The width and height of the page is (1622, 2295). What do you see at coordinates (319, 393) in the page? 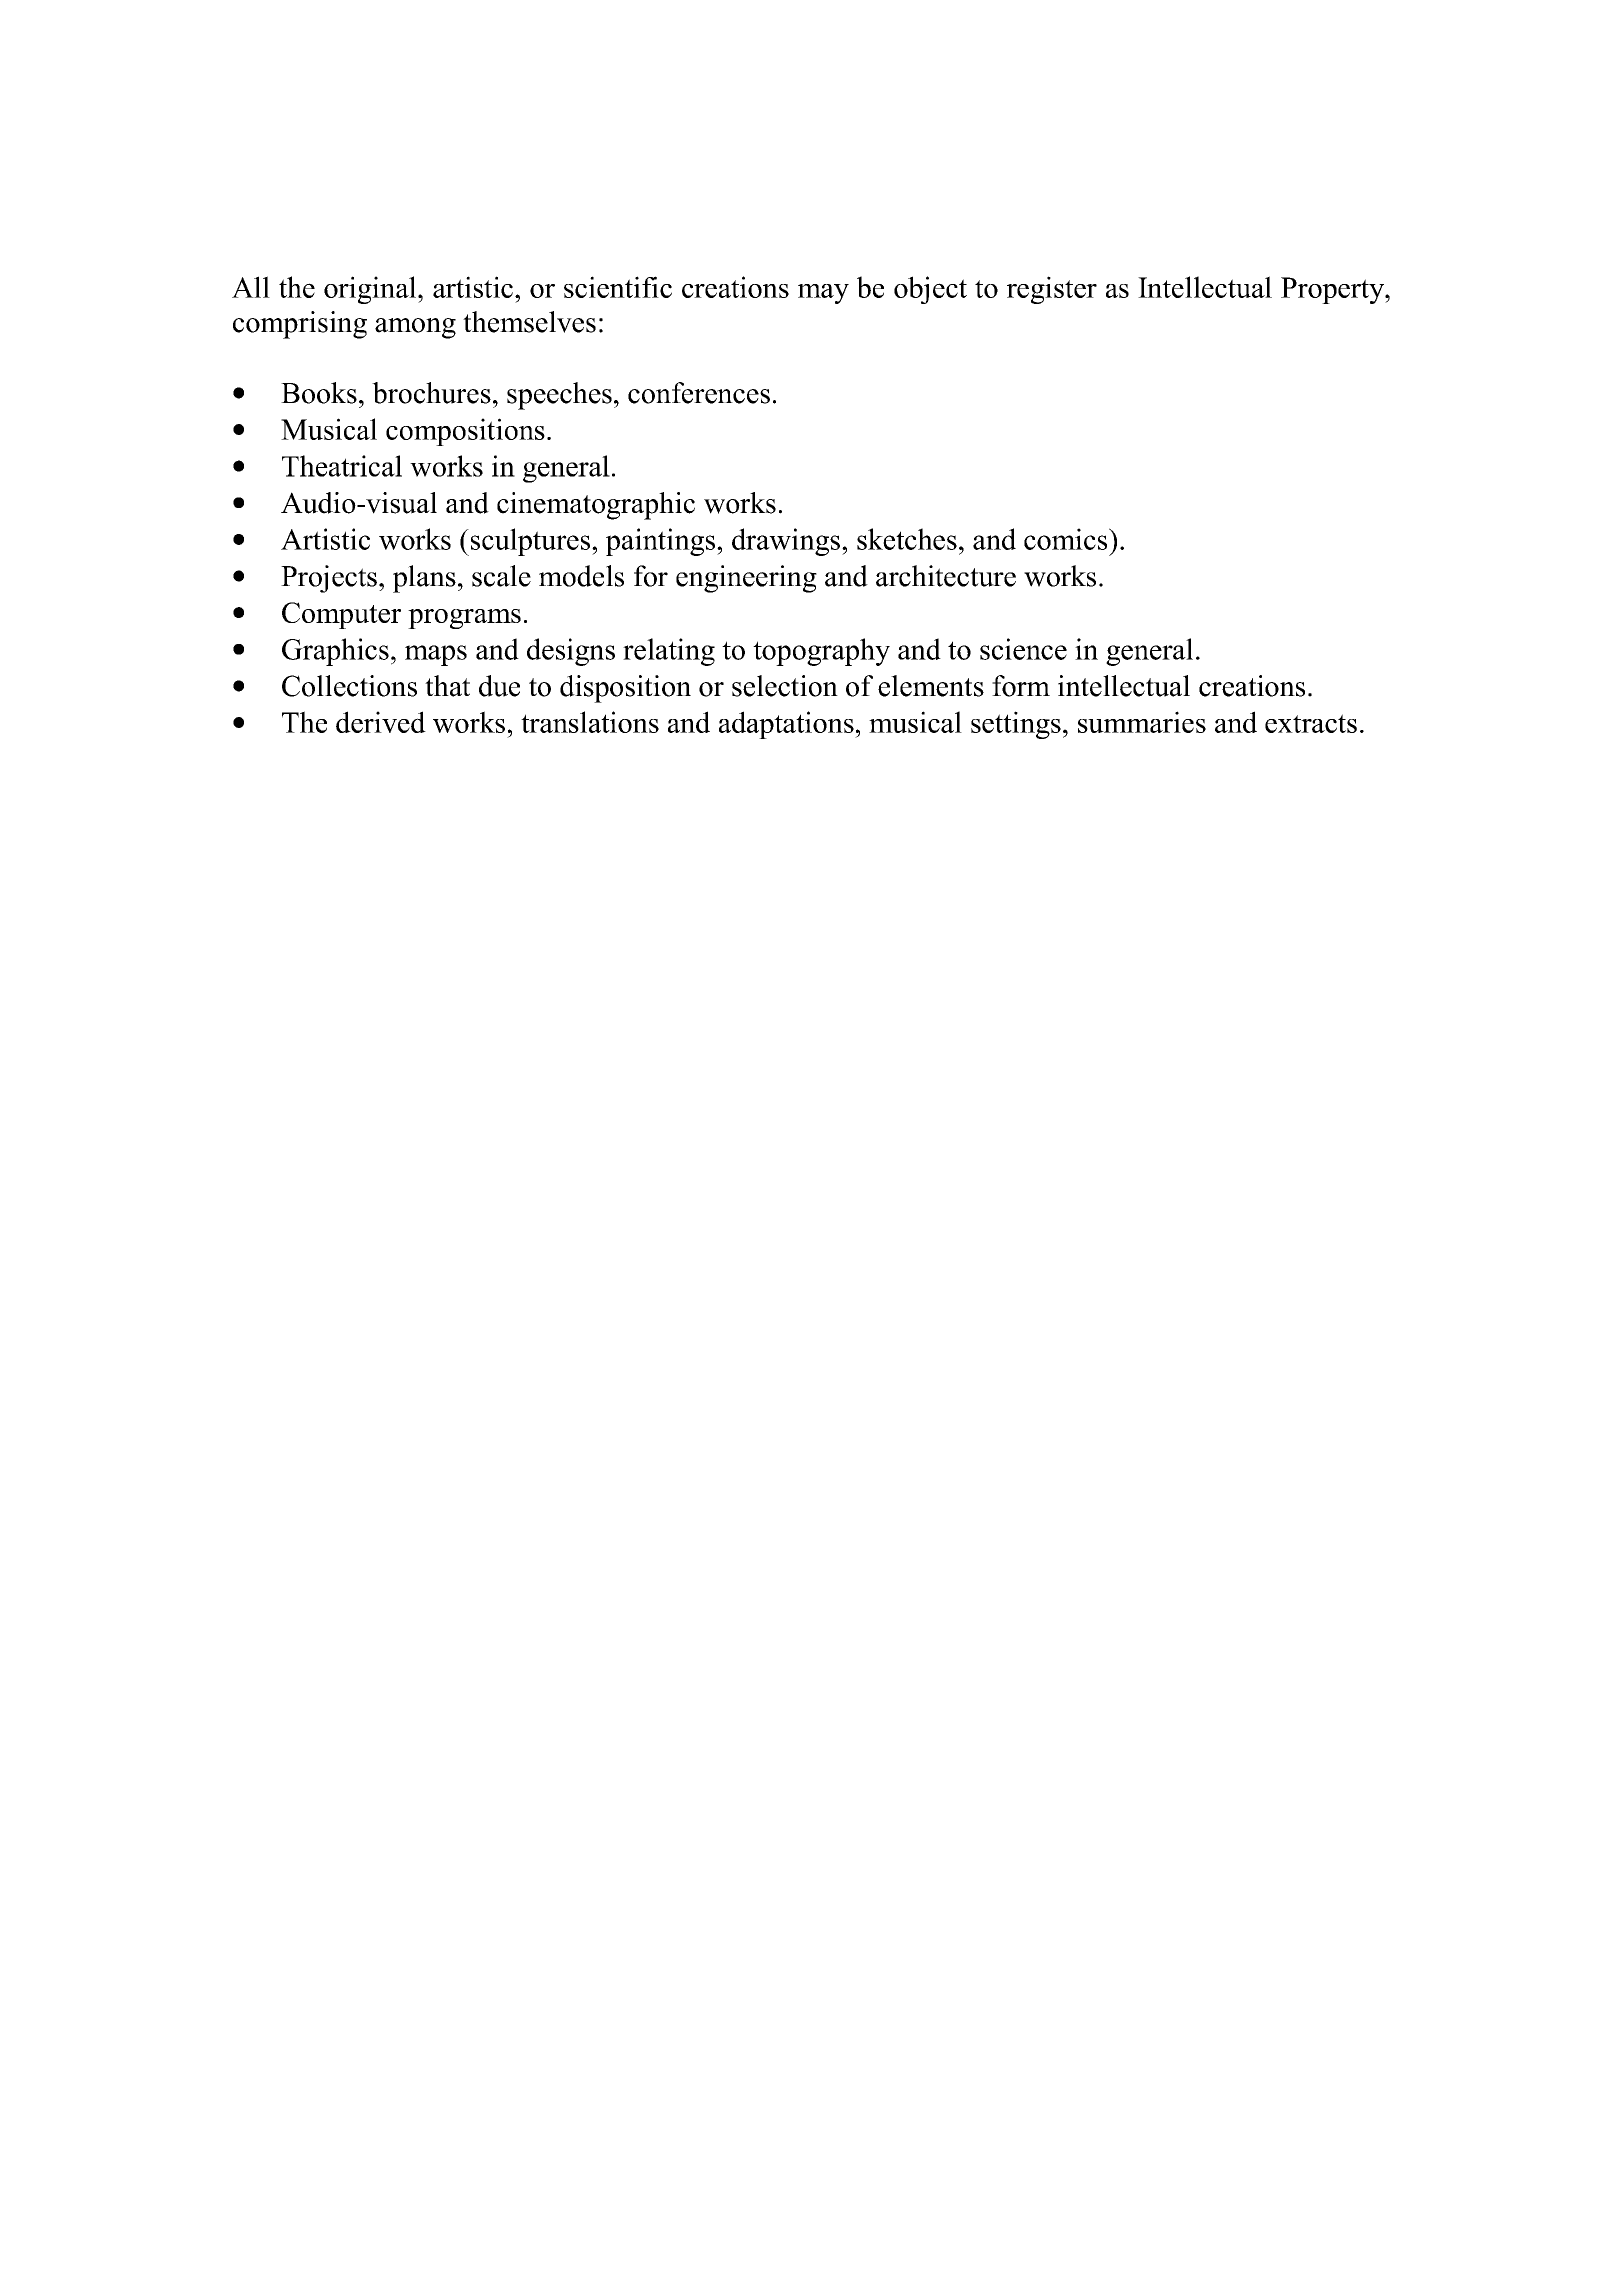
I see `Books` at bounding box center [319, 393].
